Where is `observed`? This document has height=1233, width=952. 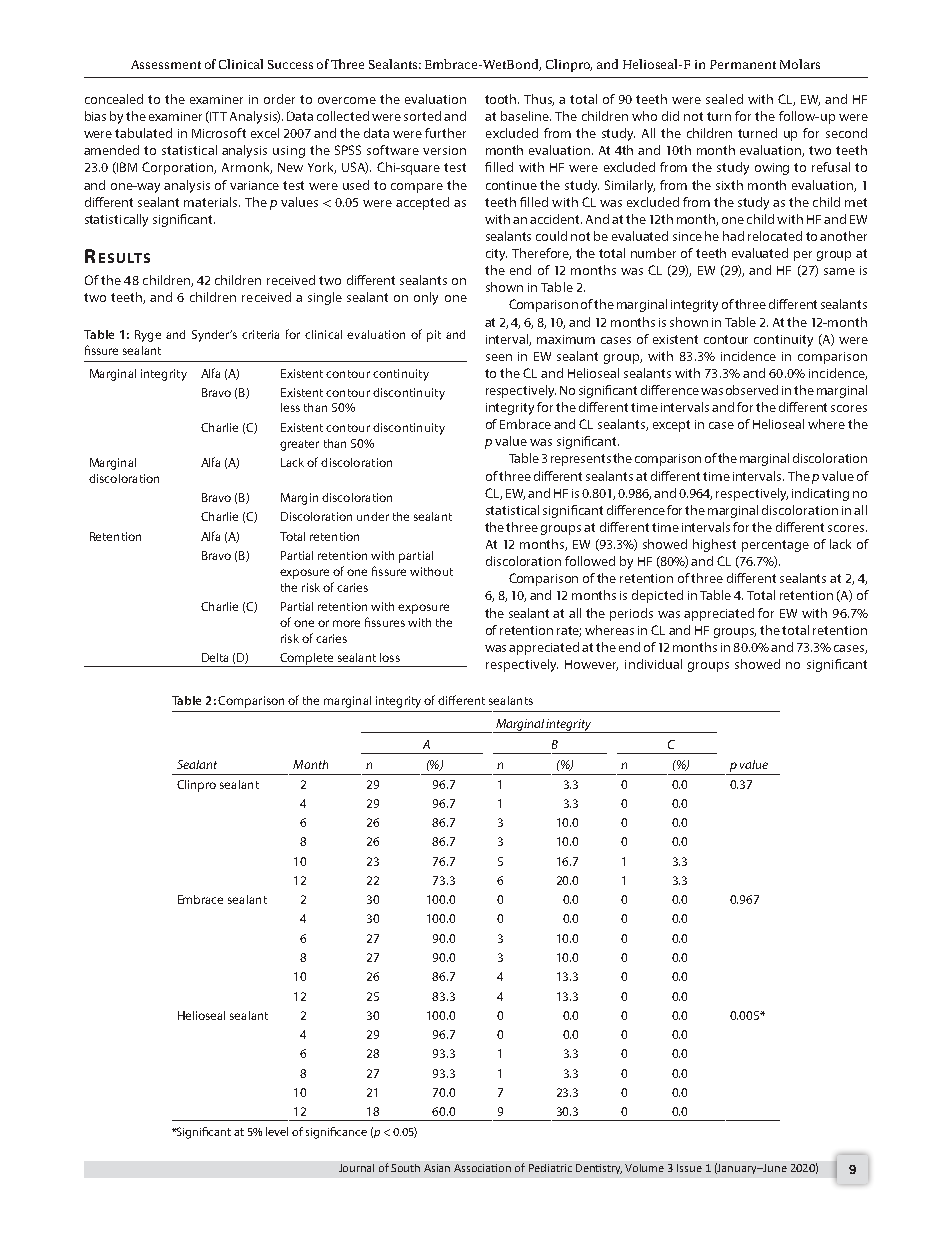
observed is located at coordinates (752, 390).
